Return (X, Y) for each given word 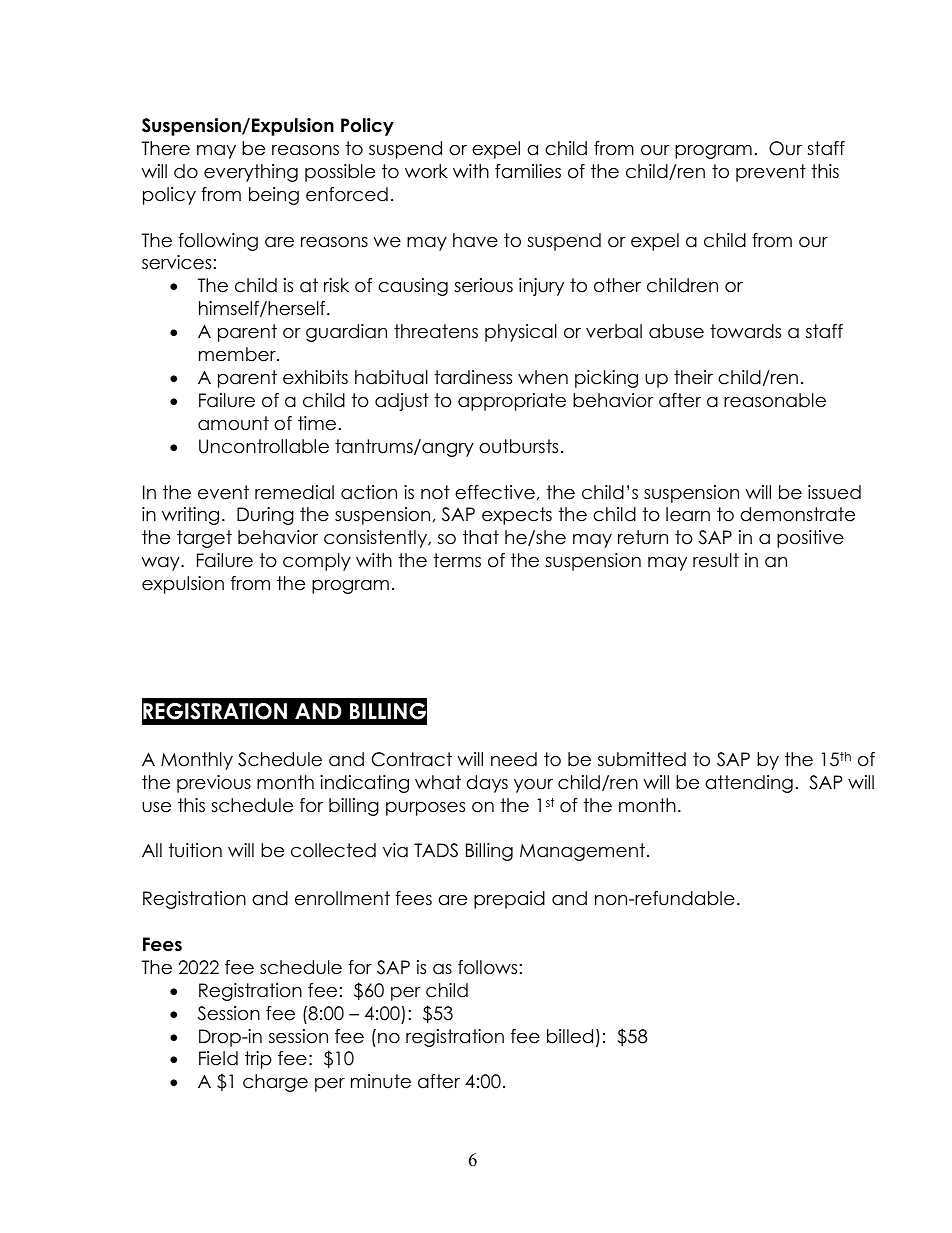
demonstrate (797, 514)
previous (214, 784)
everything (251, 173)
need (514, 759)
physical (521, 333)
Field (218, 1058)
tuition (195, 850)
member (238, 354)
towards (745, 331)
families (528, 171)
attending (749, 784)
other (617, 285)
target (204, 539)
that (481, 537)
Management (582, 852)
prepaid (509, 900)
